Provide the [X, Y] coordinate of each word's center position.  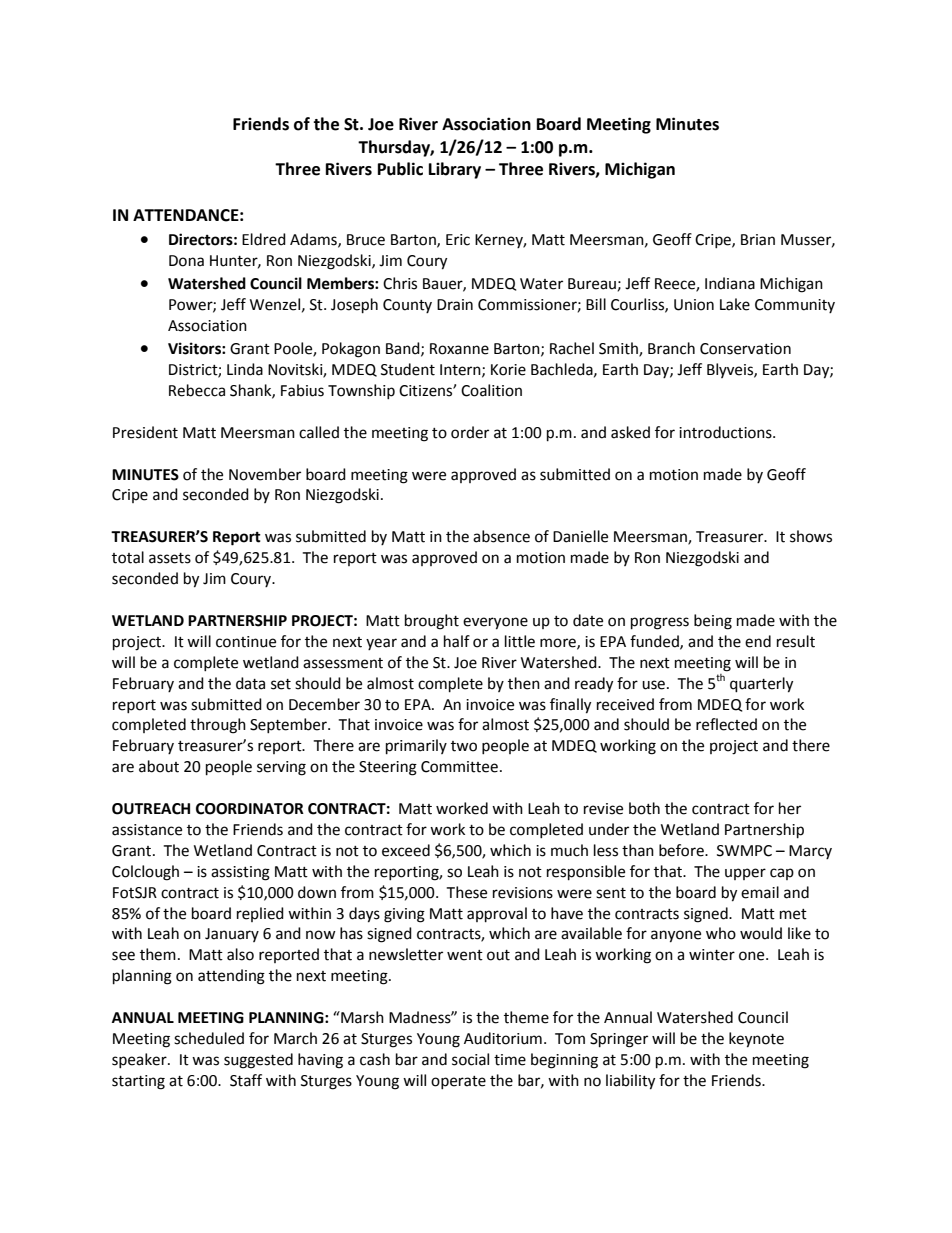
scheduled [209, 1038]
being [713, 622]
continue [246, 642]
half [457, 641]
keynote [756, 1040]
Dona [186, 261]
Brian [758, 240]
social [470, 1059]
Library [455, 170]
